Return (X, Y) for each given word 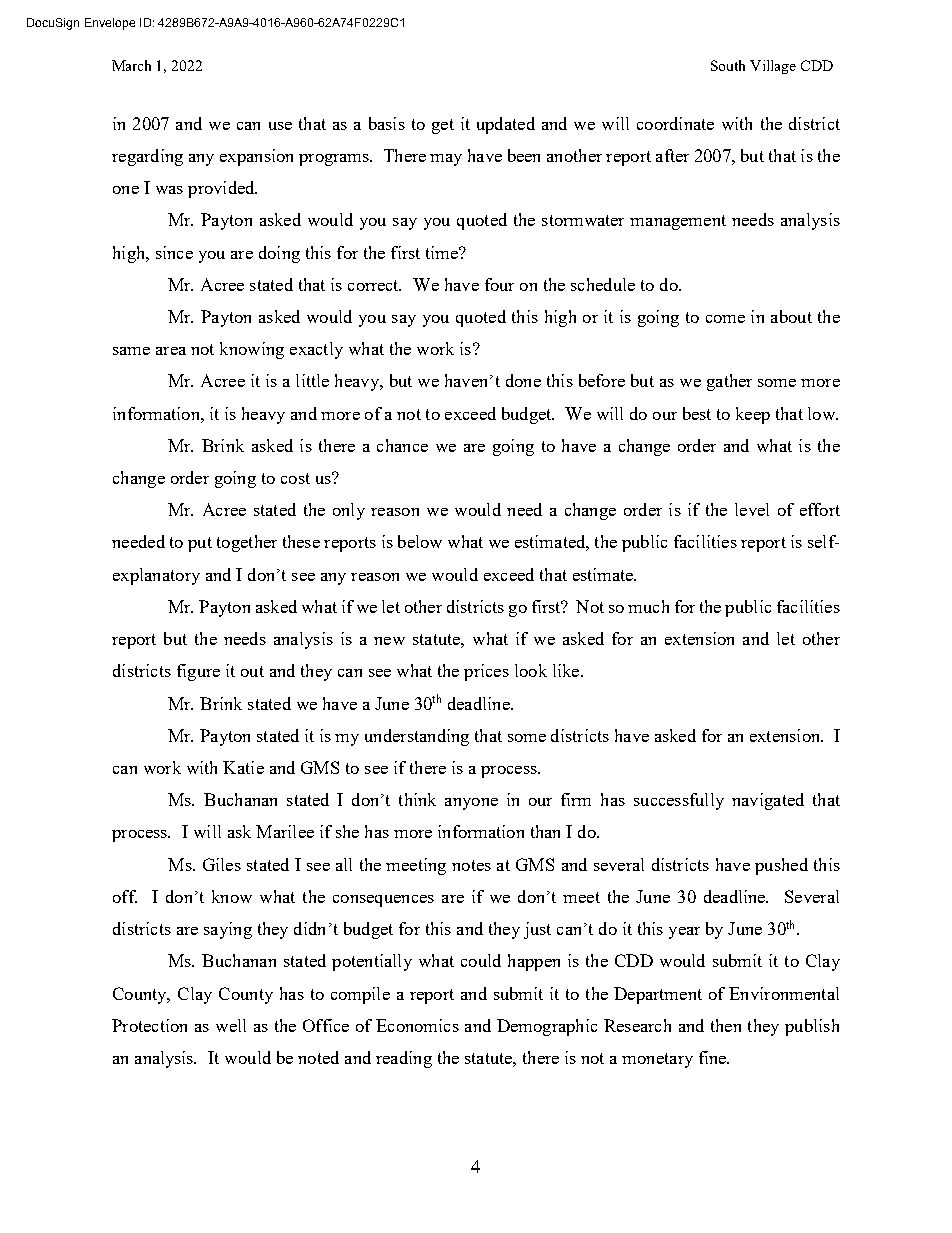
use (280, 126)
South (728, 65)
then (726, 1025)
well (231, 1025)
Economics (417, 1025)
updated (506, 125)
